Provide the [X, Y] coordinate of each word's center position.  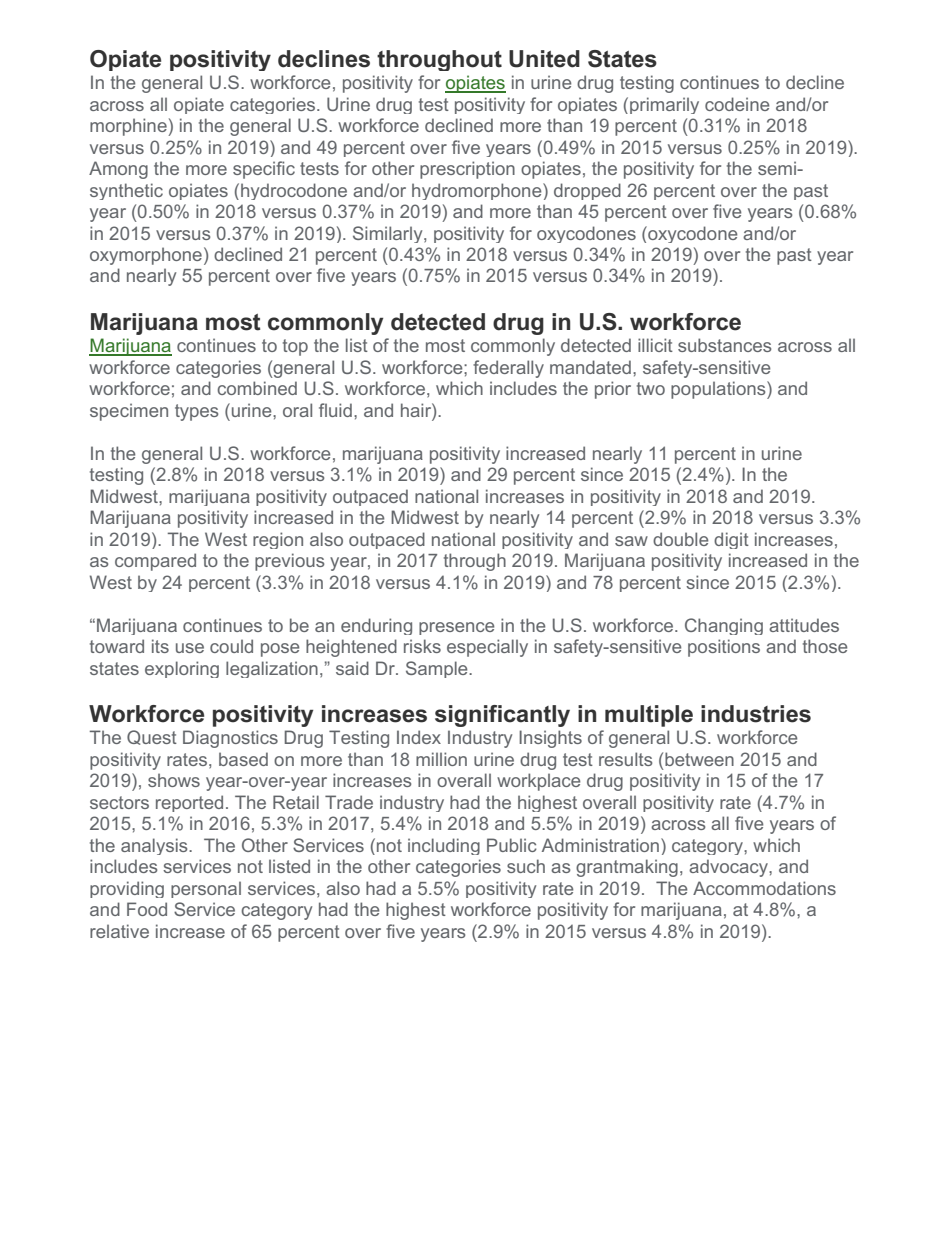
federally [508, 369]
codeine [737, 104]
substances [724, 345]
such [526, 866]
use [190, 648]
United [544, 59]
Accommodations [764, 888]
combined [257, 388]
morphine [129, 127]
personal [206, 889]
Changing [724, 626]
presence [456, 628]
